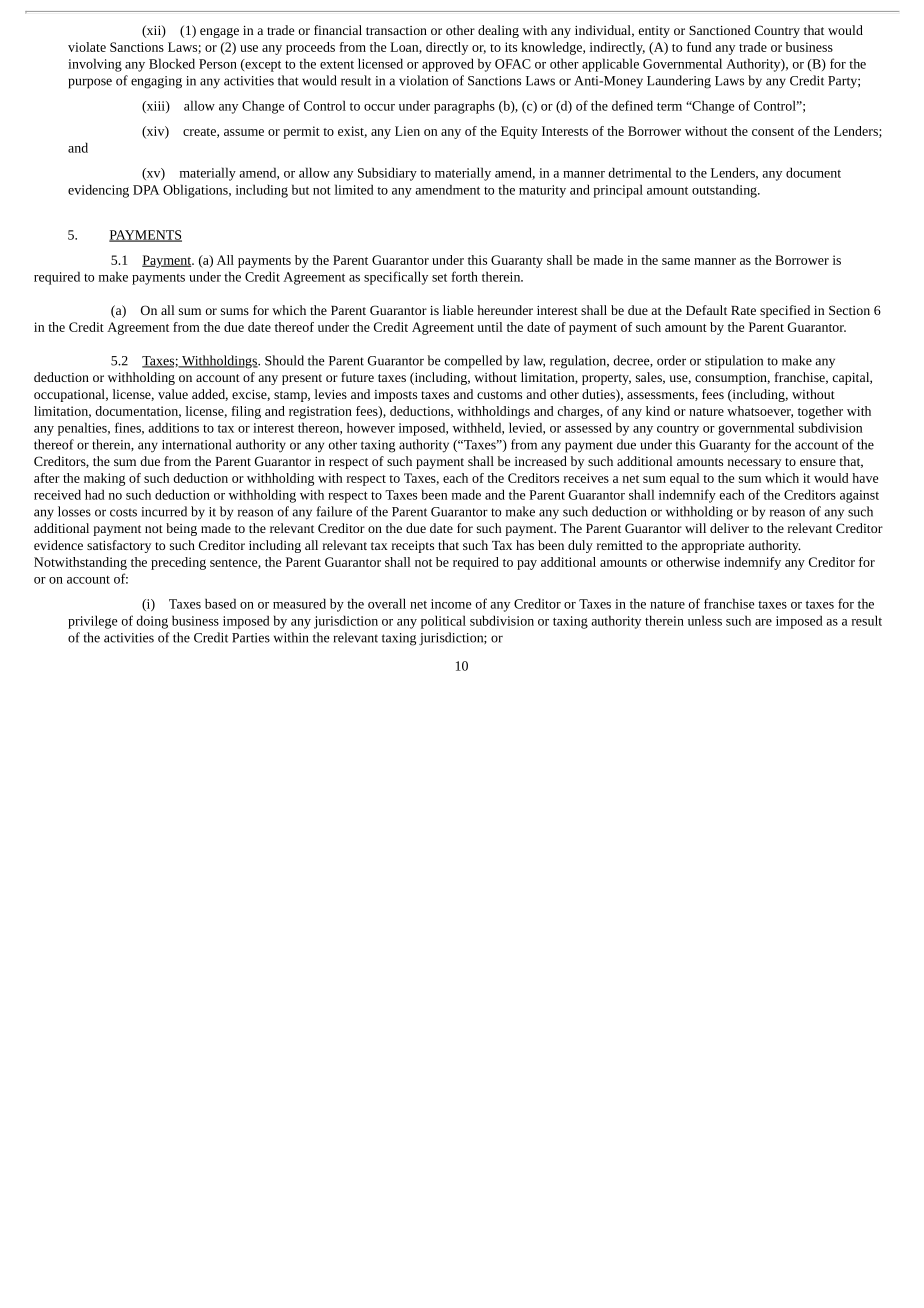 This page has height=1308, width=924. What do you see at coordinates (541, 461) in the page?
I see `increased` at bounding box center [541, 461].
